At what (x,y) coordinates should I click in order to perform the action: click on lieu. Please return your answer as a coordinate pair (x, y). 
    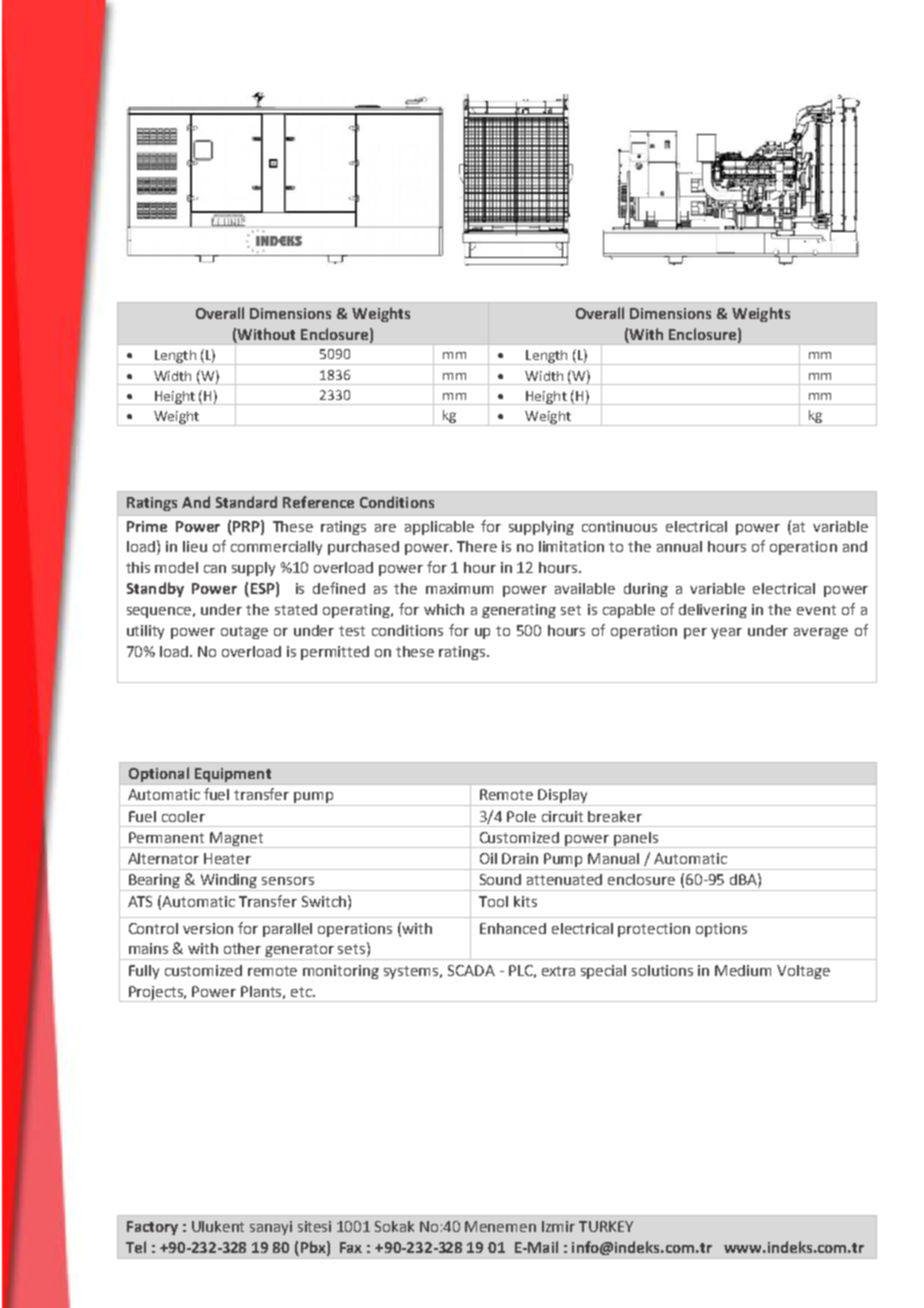
    Looking at the image, I should click on (195, 546).
